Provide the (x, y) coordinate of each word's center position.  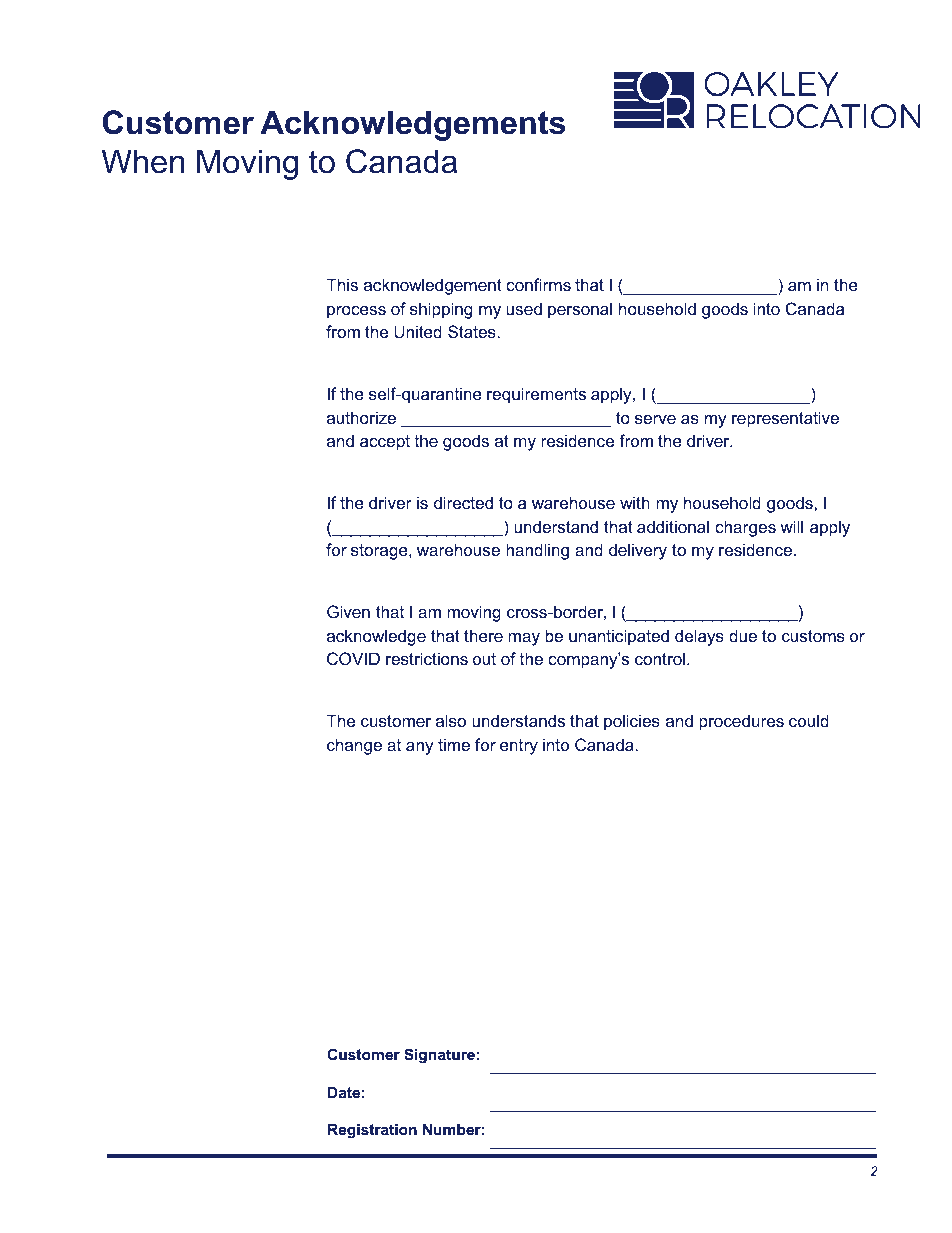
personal (580, 310)
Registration (372, 1131)
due (743, 635)
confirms (538, 284)
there (483, 635)
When (143, 161)
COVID (353, 658)
